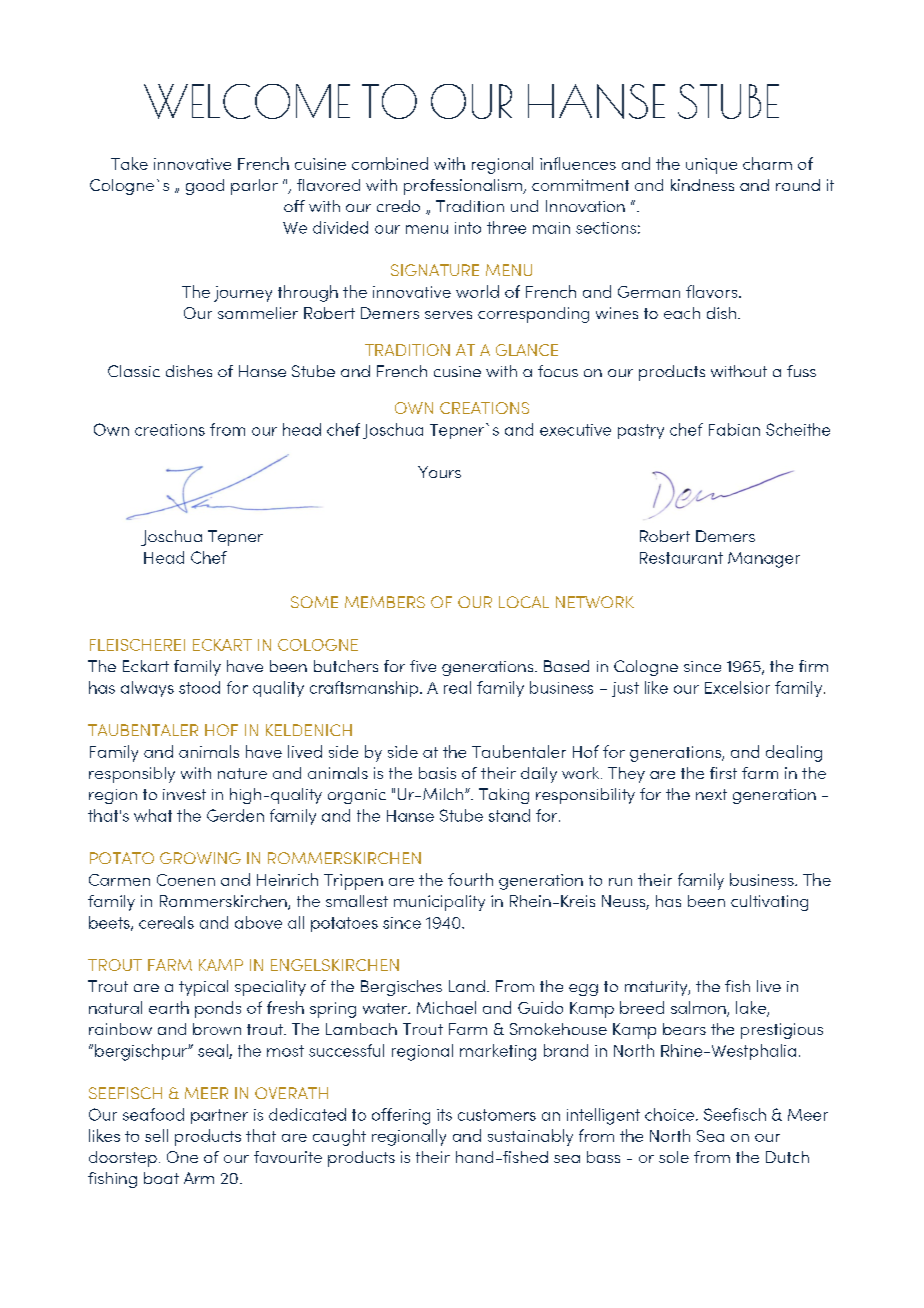 Image resolution: width=924 pixels, height=1308 pixels. Describe the element at coordinates (734, 429) in the screenshot. I see `Fabian` at that location.
